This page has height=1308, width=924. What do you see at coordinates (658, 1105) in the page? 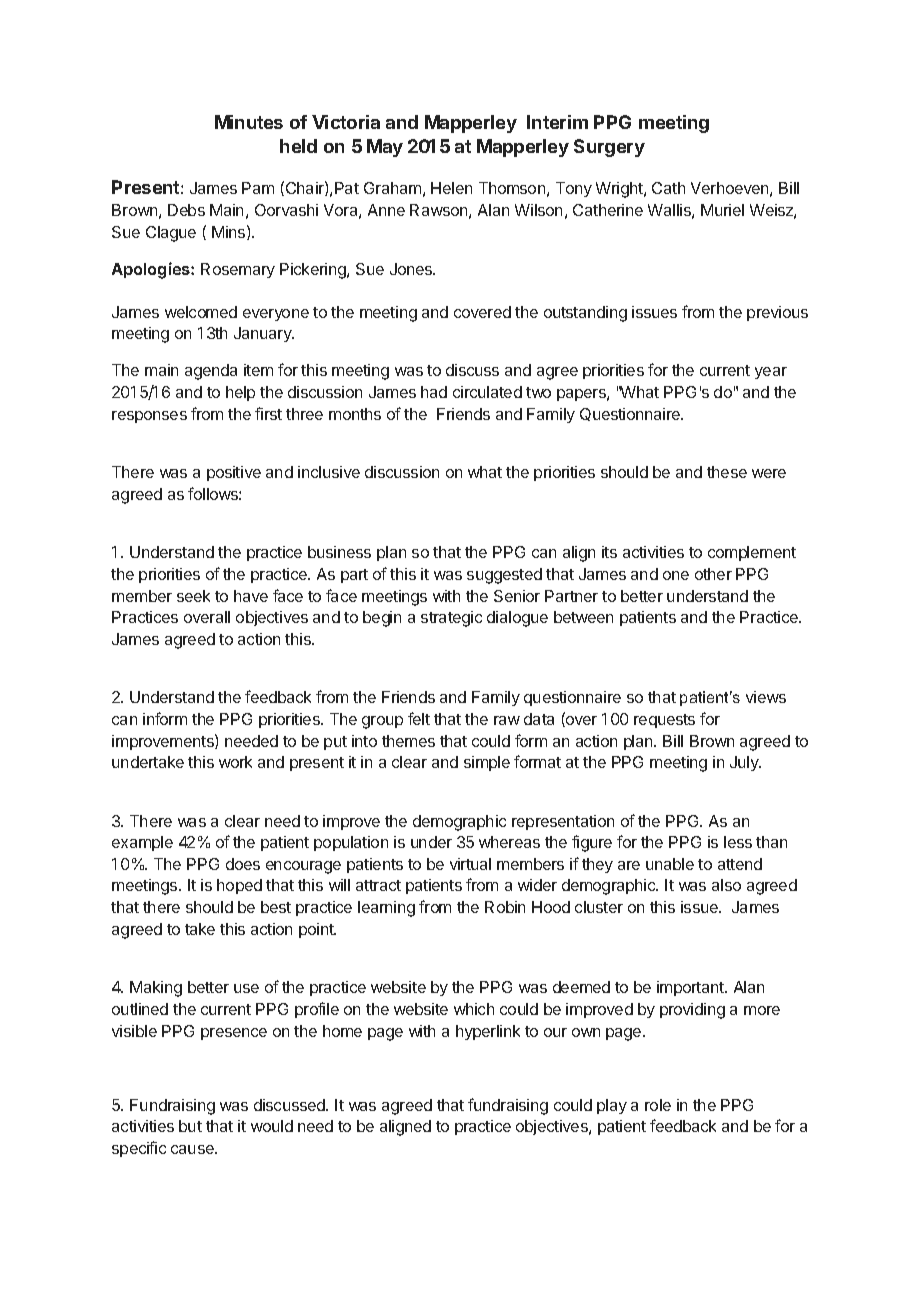
I see `role` at bounding box center [658, 1105].
